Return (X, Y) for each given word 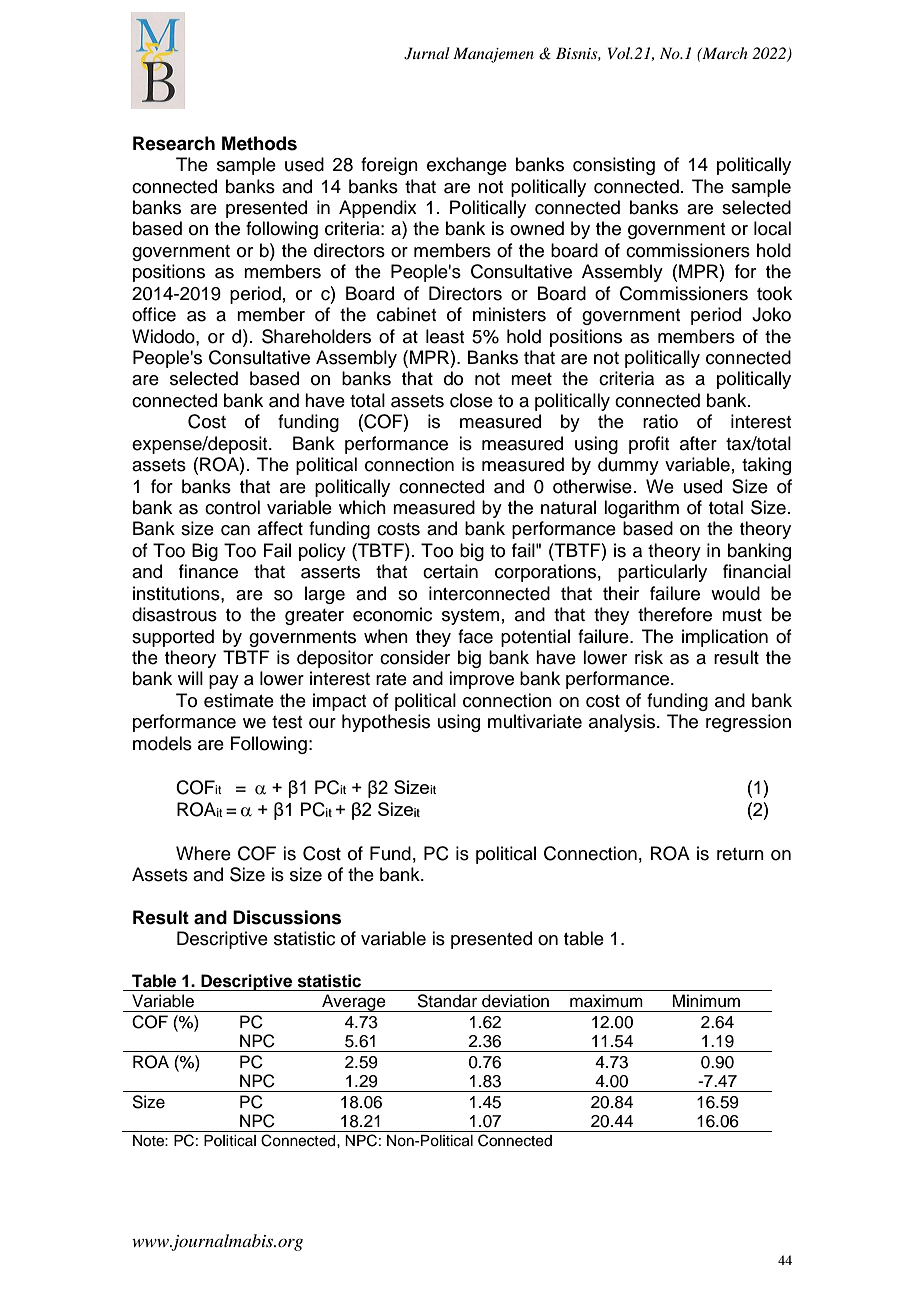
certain (450, 571)
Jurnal (427, 53)
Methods (259, 143)
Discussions (287, 917)
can (235, 530)
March (724, 53)
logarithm (641, 509)
